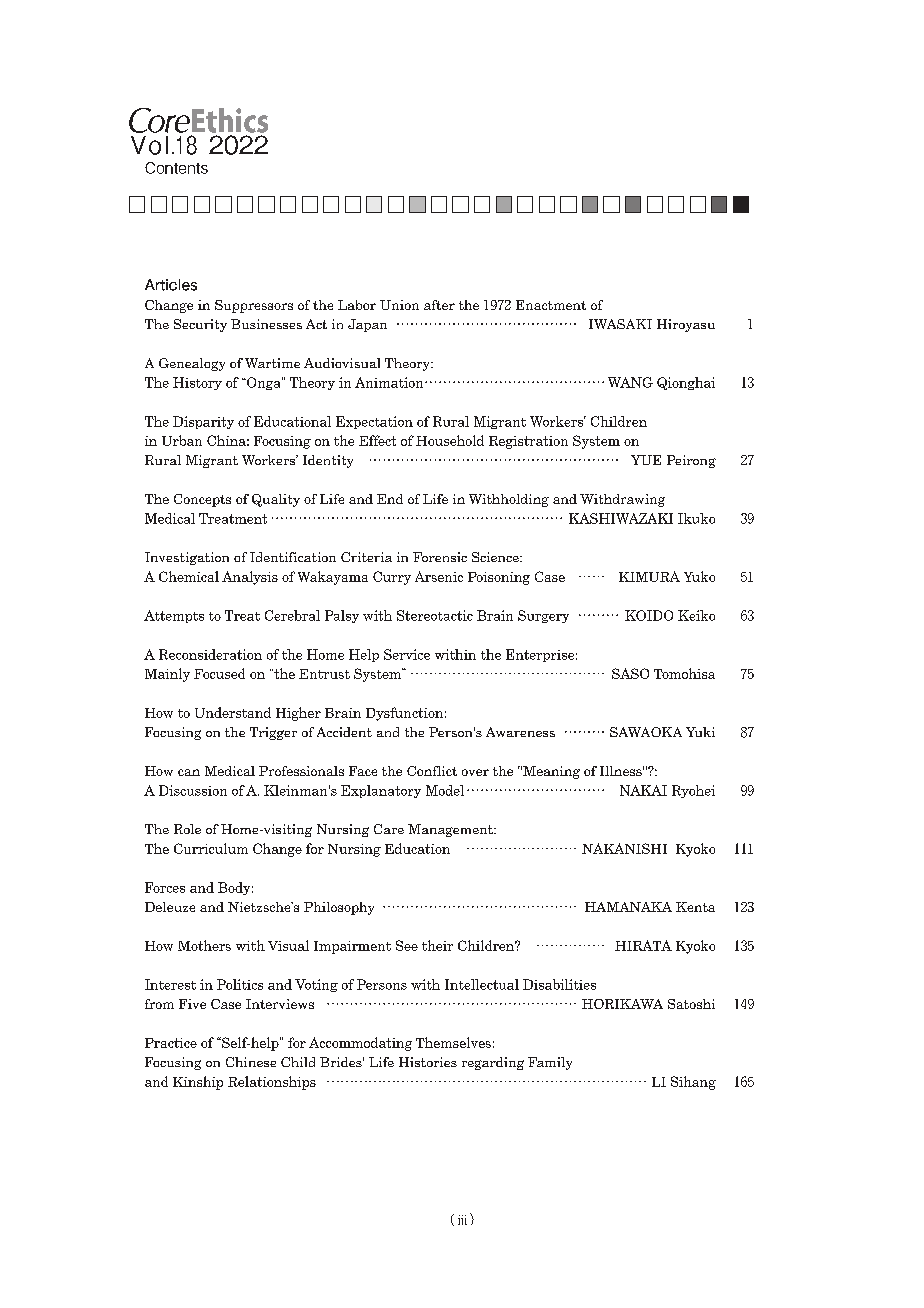 The width and height of the document is (924, 1308). I want to click on Enactment, so click(551, 305).
